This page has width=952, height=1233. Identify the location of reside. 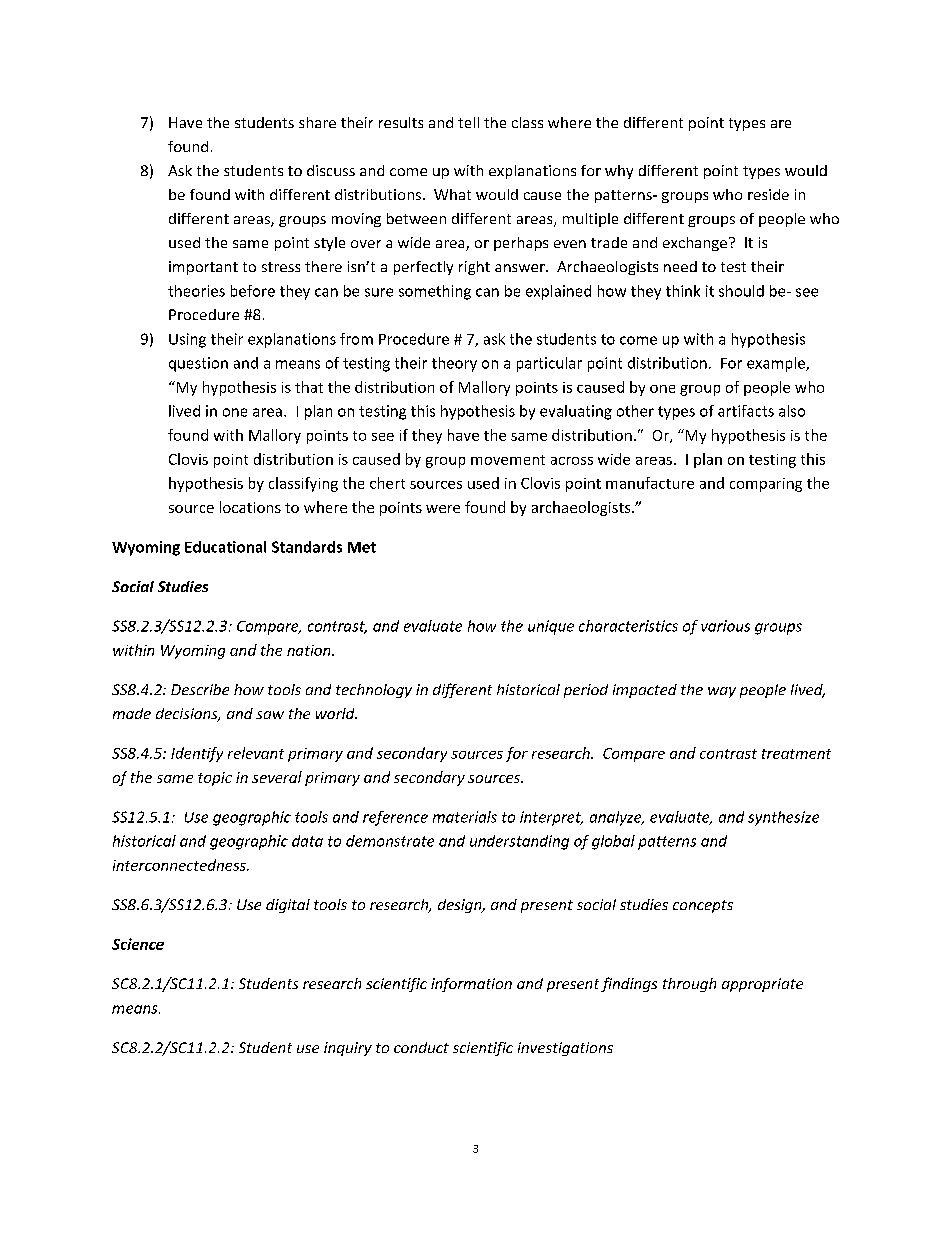
(768, 194).
